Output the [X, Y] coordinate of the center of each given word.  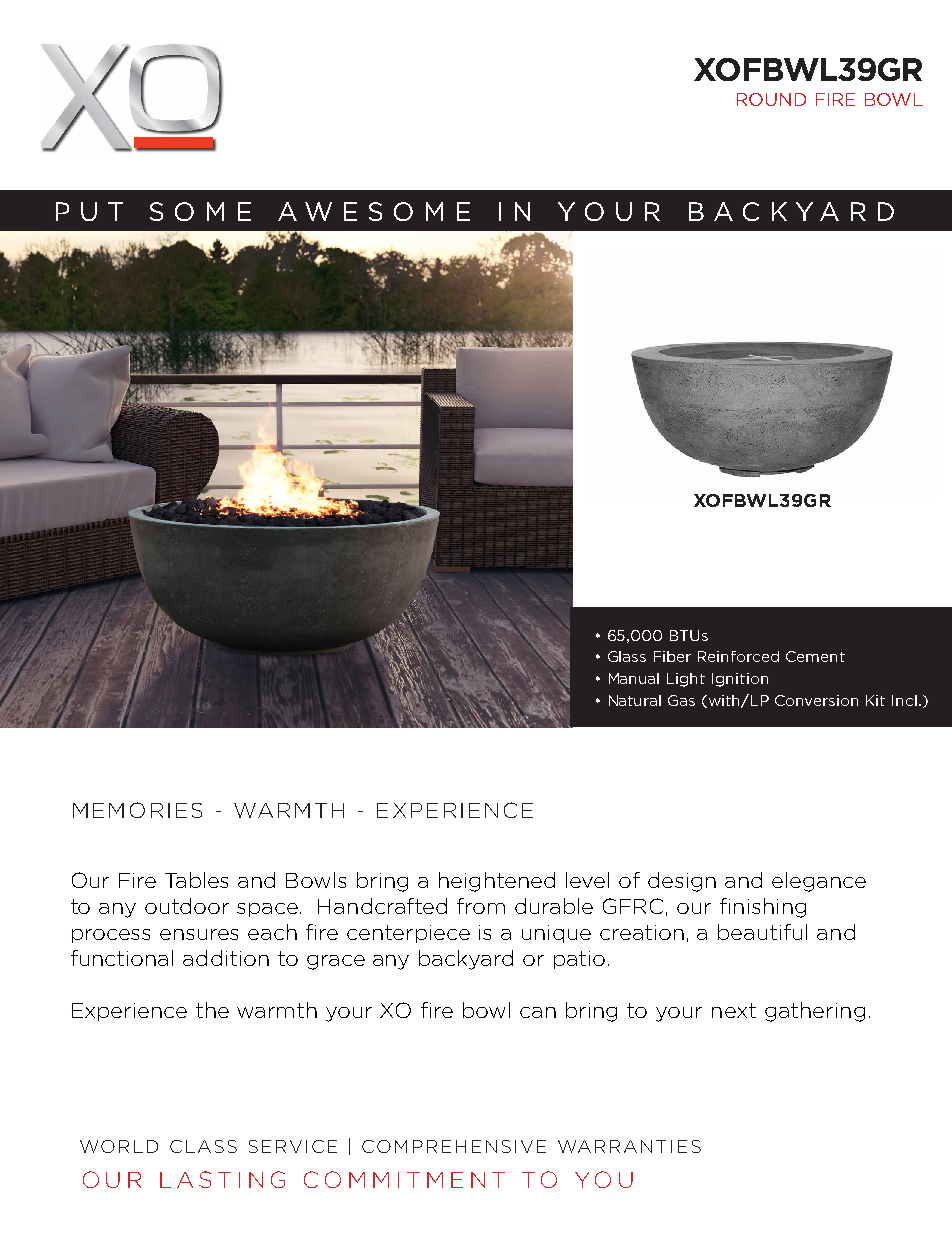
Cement [815, 656]
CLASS [203, 1146]
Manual [634, 678]
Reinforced [738, 656]
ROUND [771, 99]
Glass [627, 656]
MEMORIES [137, 810]
